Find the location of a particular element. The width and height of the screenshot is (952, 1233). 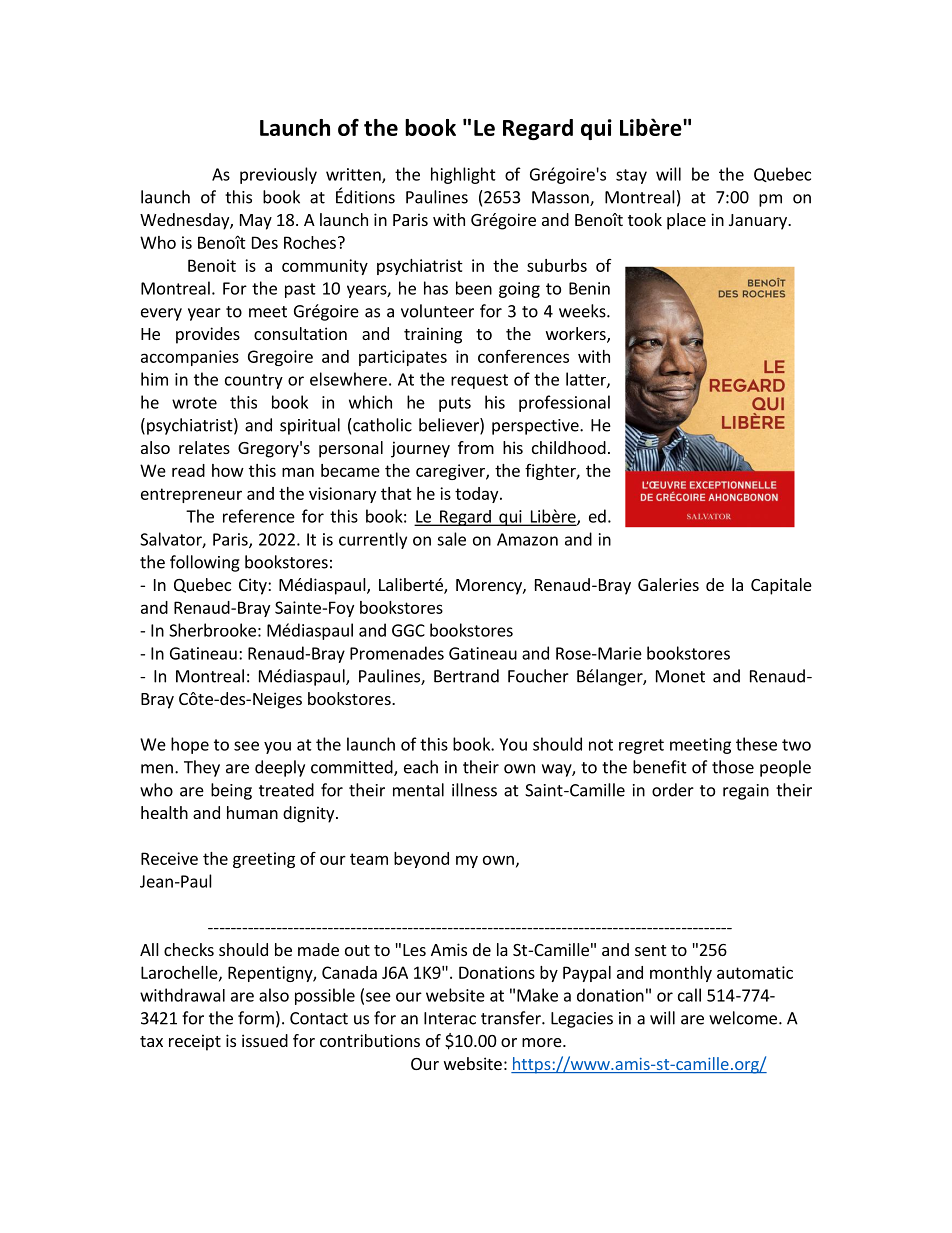

highlight is located at coordinates (463, 175).
